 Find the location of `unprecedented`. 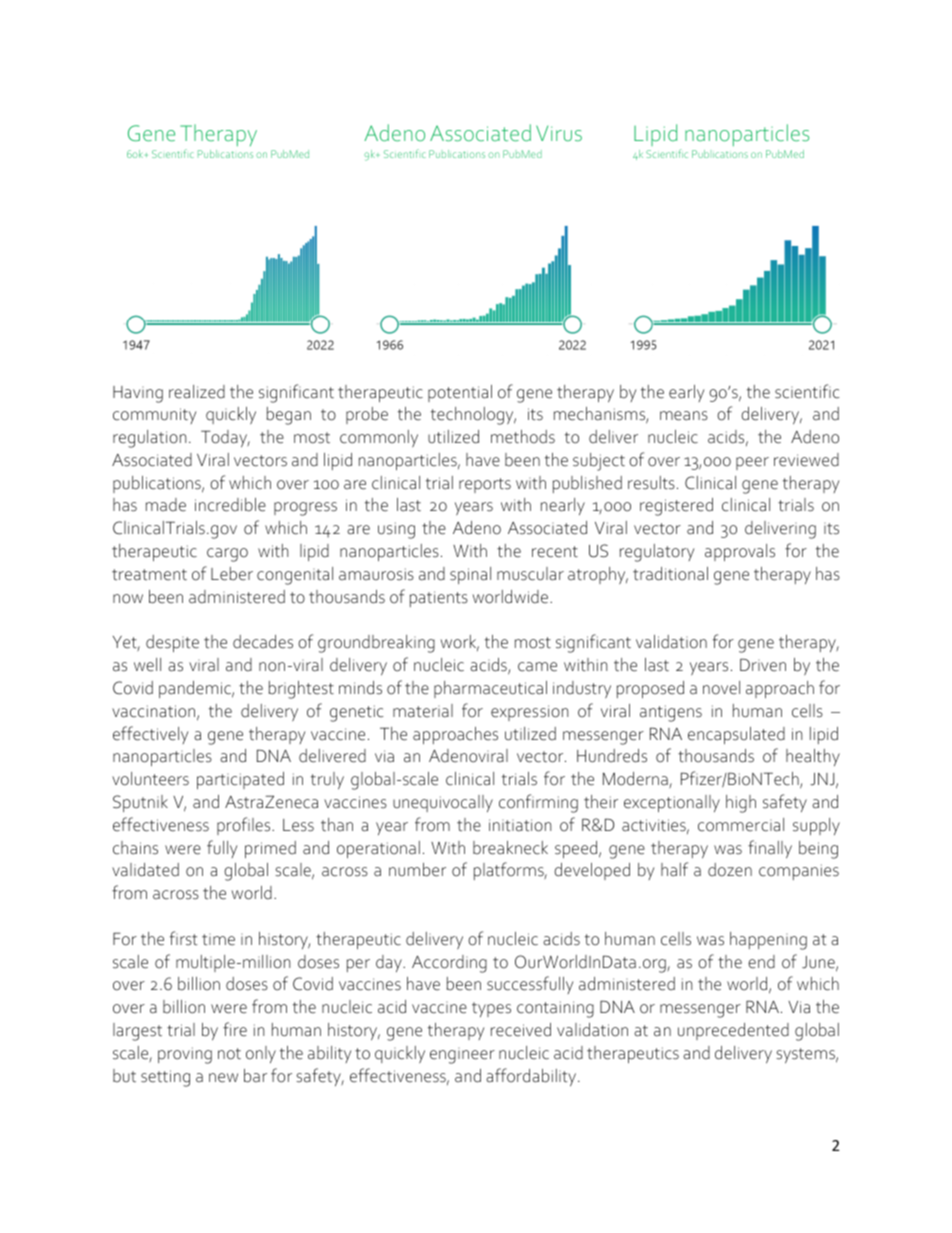

unprecedented is located at coordinates (733, 1031).
